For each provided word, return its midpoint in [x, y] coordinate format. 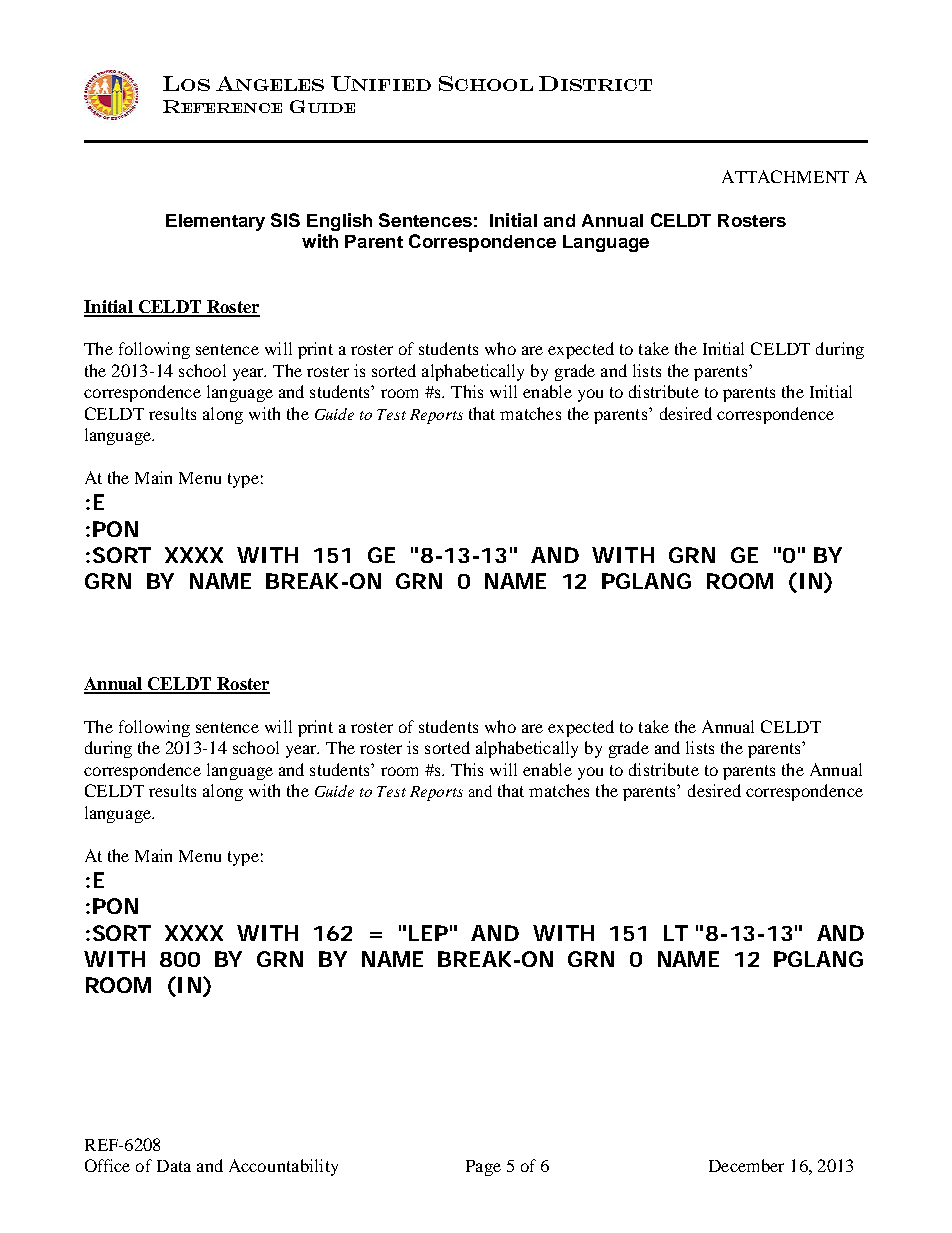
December [746, 1165]
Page [483, 1168]
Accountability [283, 1167]
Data [174, 1166]
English [339, 222]
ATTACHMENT [785, 176]
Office [107, 1165]
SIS [285, 220]
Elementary [215, 222]
